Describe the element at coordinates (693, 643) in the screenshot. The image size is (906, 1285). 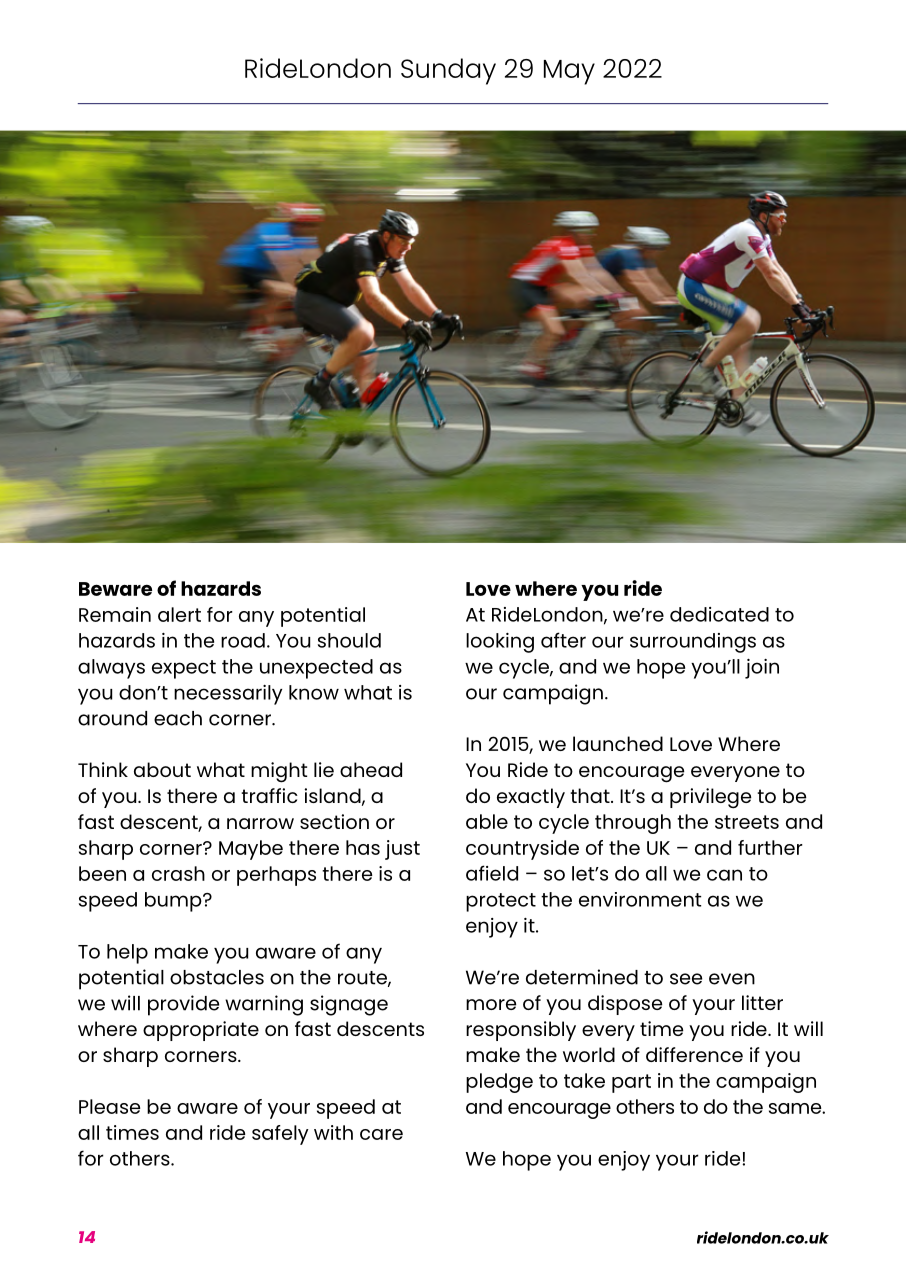
I see `surroundings` at that location.
